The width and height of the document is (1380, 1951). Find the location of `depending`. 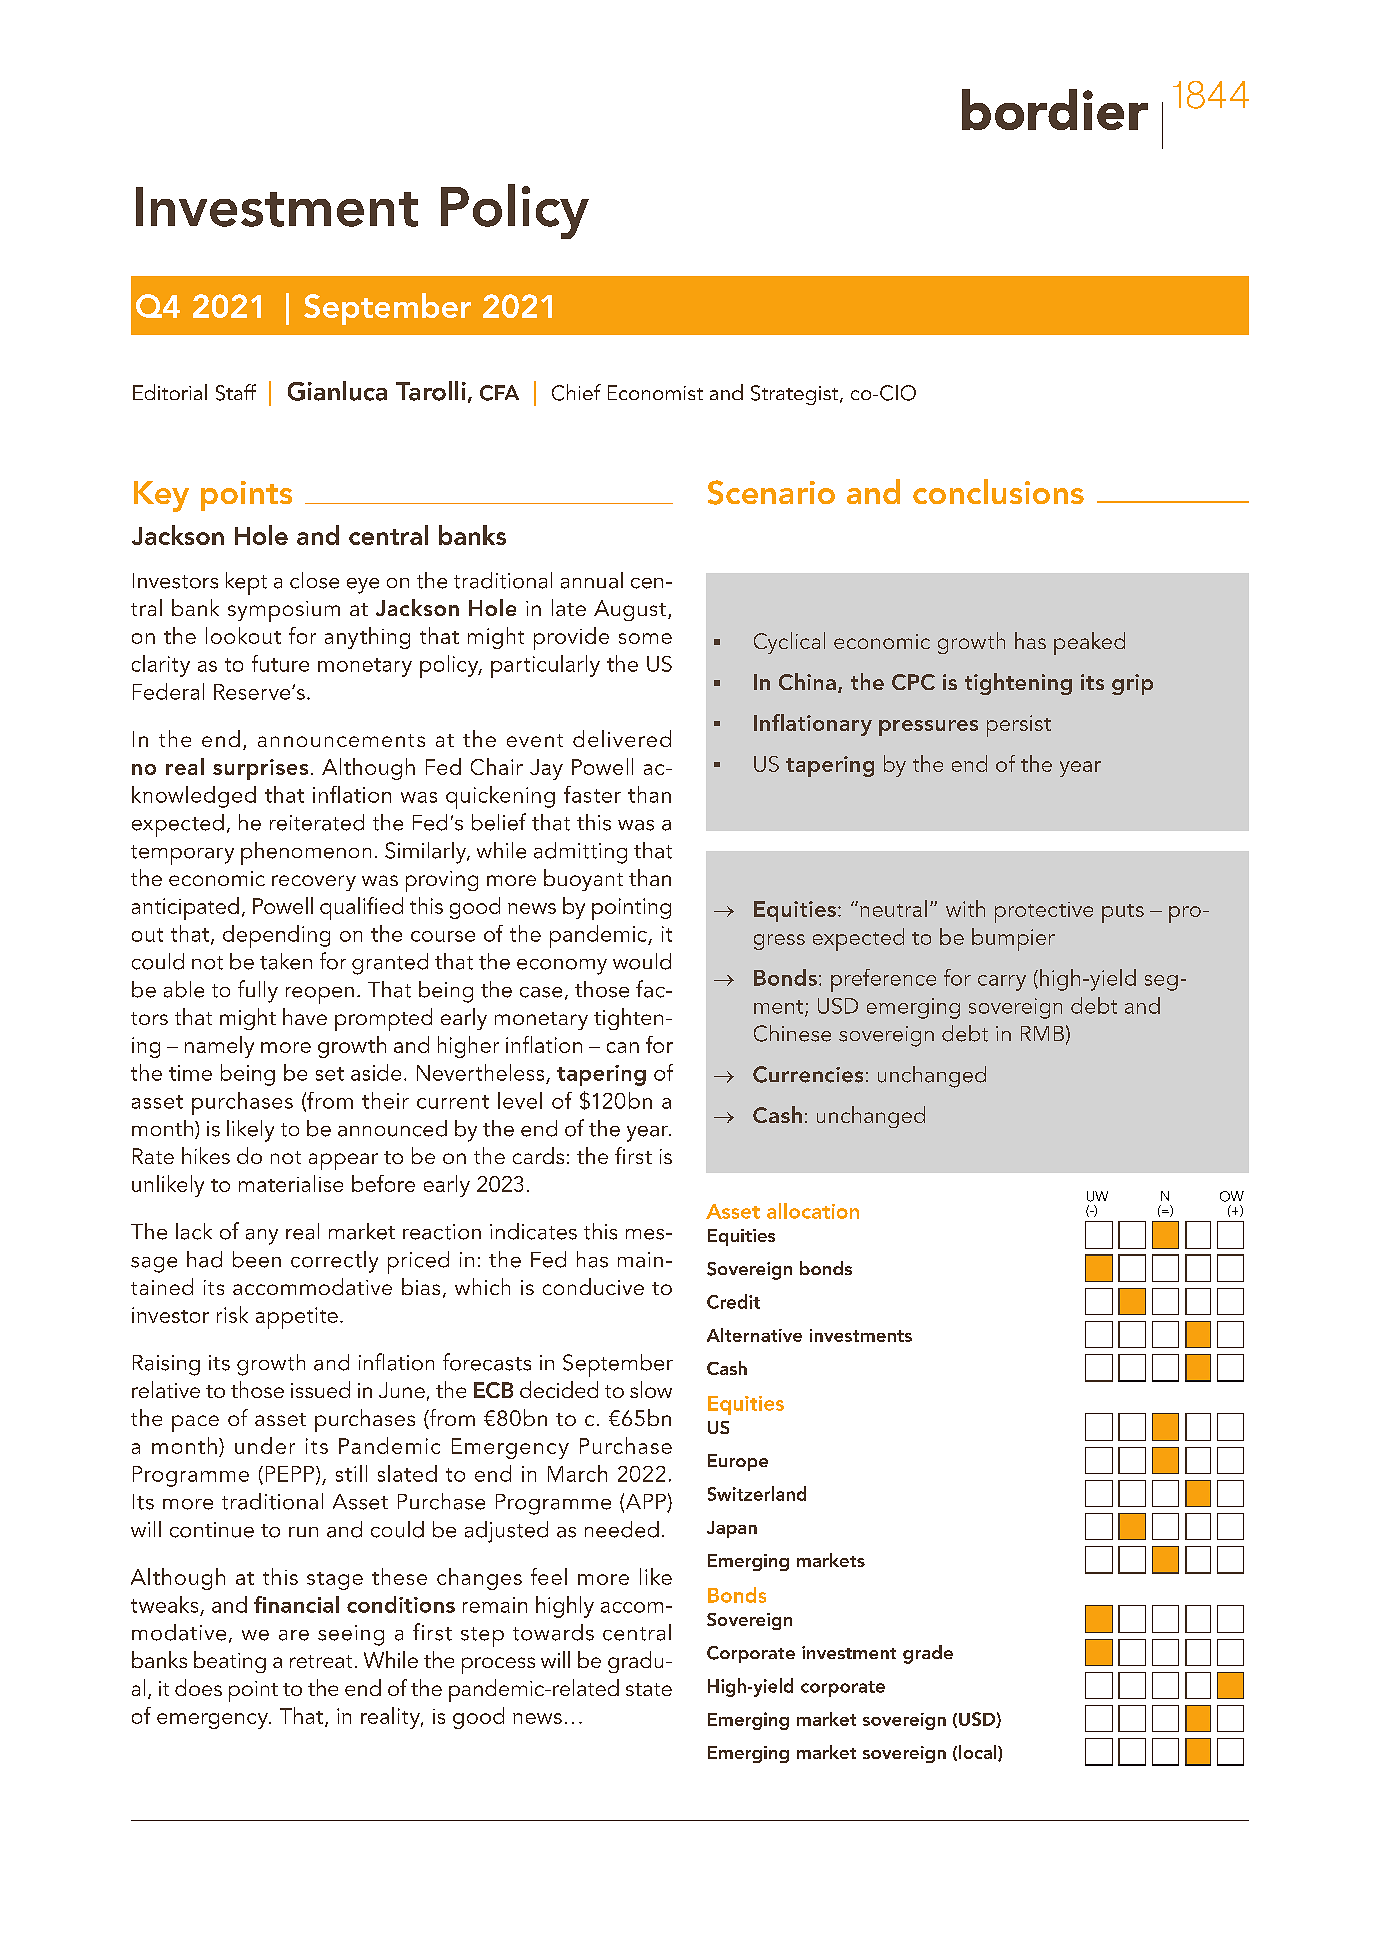

depending is located at coordinates (276, 936).
